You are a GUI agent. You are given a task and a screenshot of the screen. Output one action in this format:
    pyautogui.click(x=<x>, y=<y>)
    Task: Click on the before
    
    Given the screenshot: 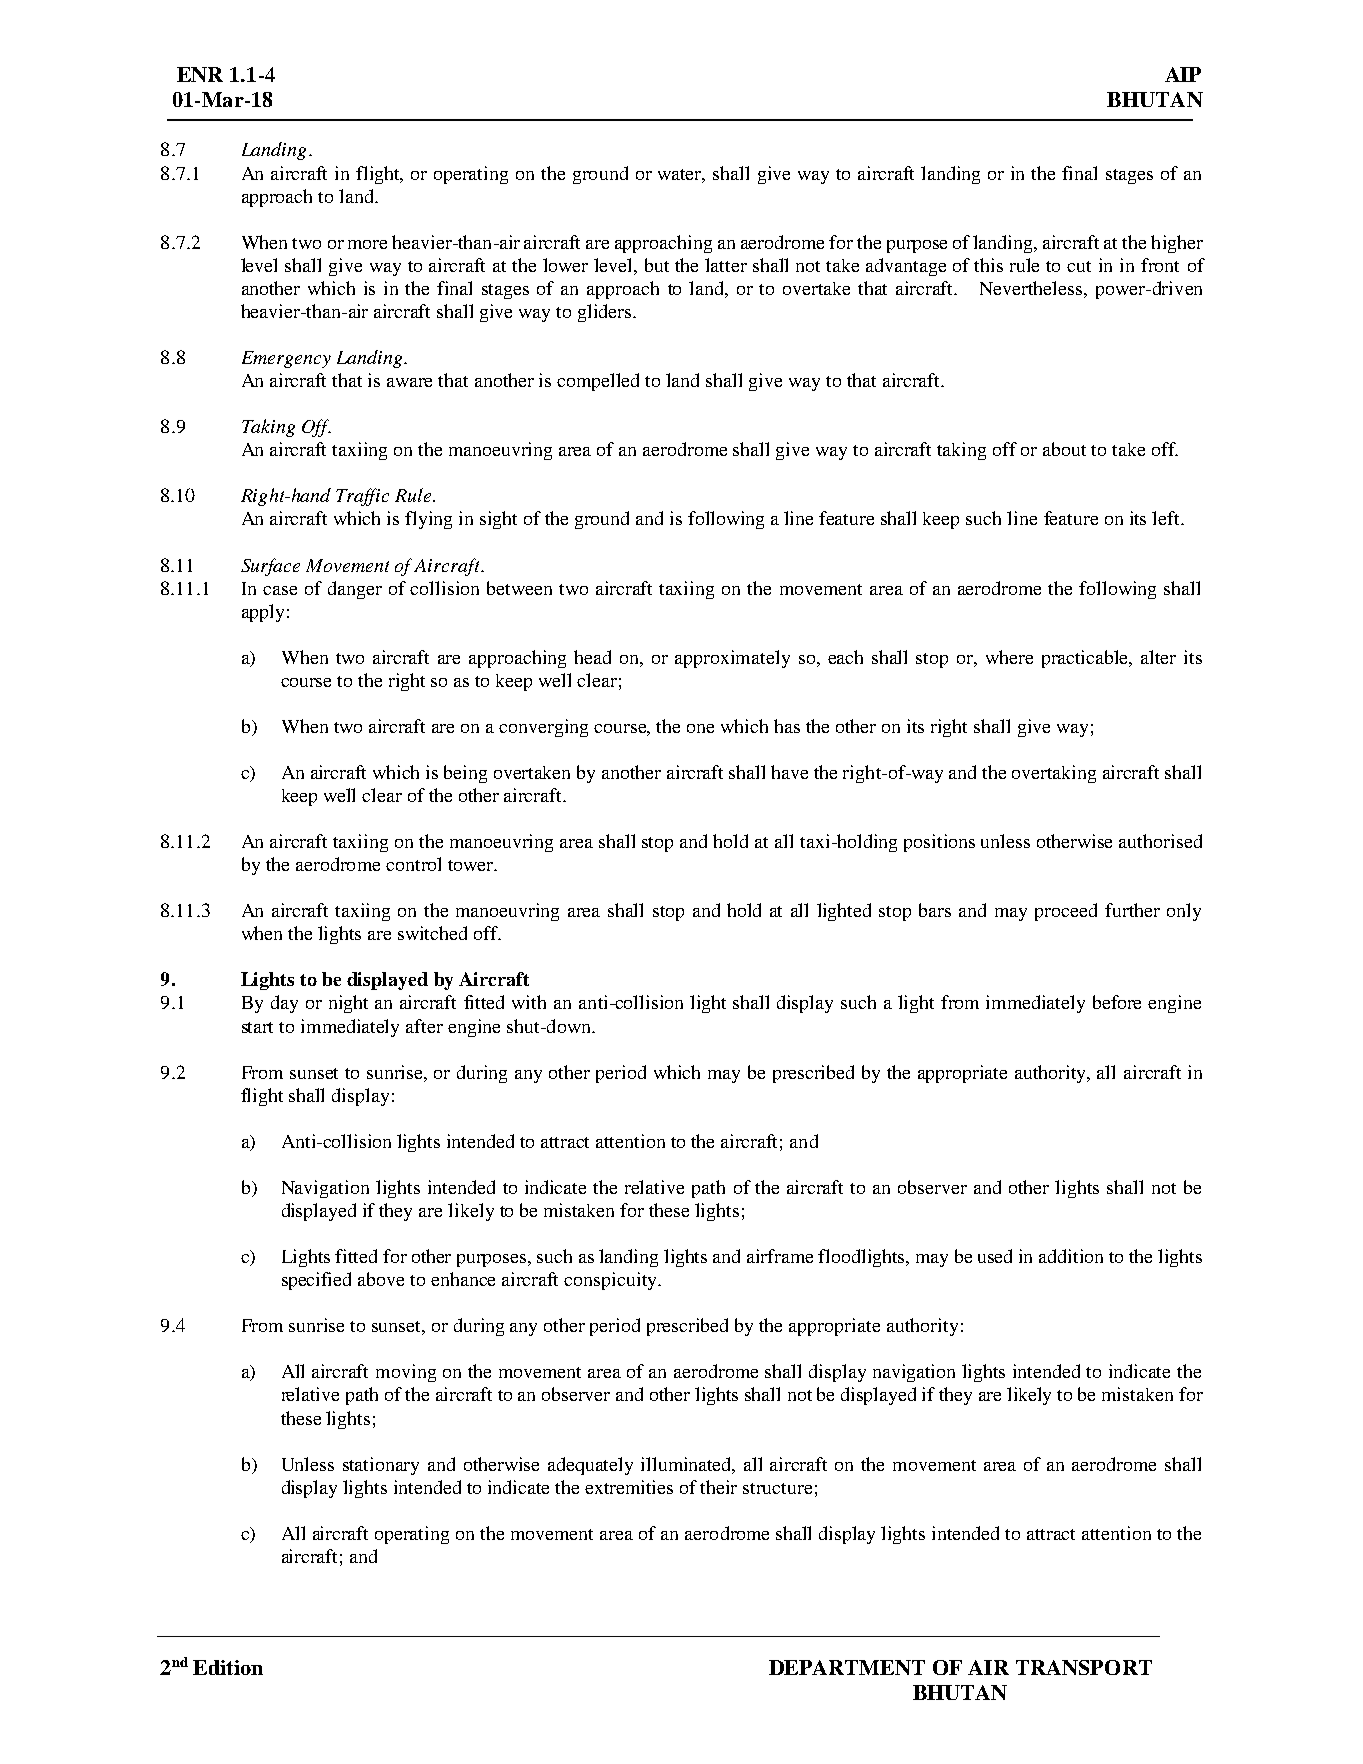 What is the action you would take?
    pyautogui.click(x=1117, y=1002)
